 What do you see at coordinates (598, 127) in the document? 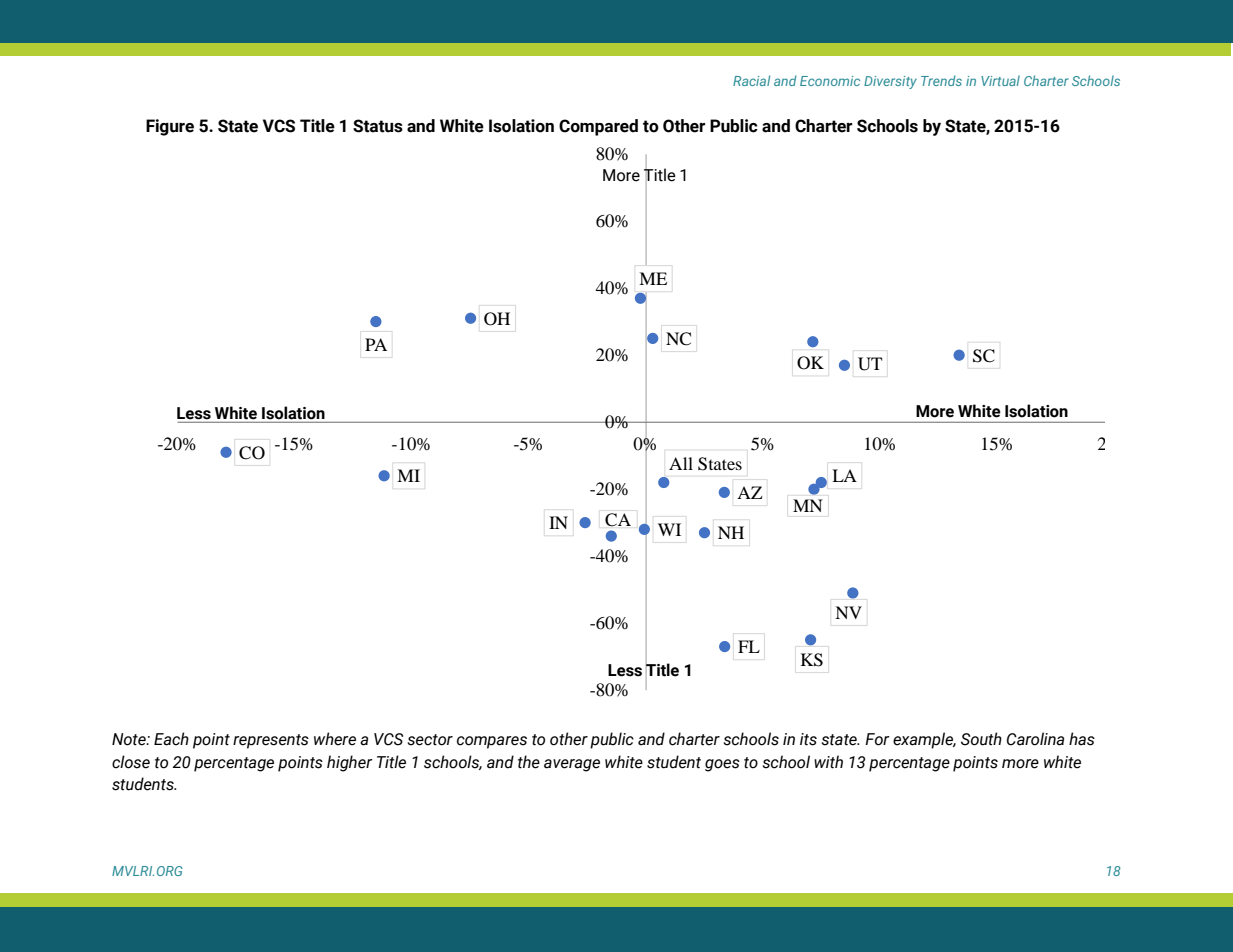
I see `Compared` at bounding box center [598, 127].
